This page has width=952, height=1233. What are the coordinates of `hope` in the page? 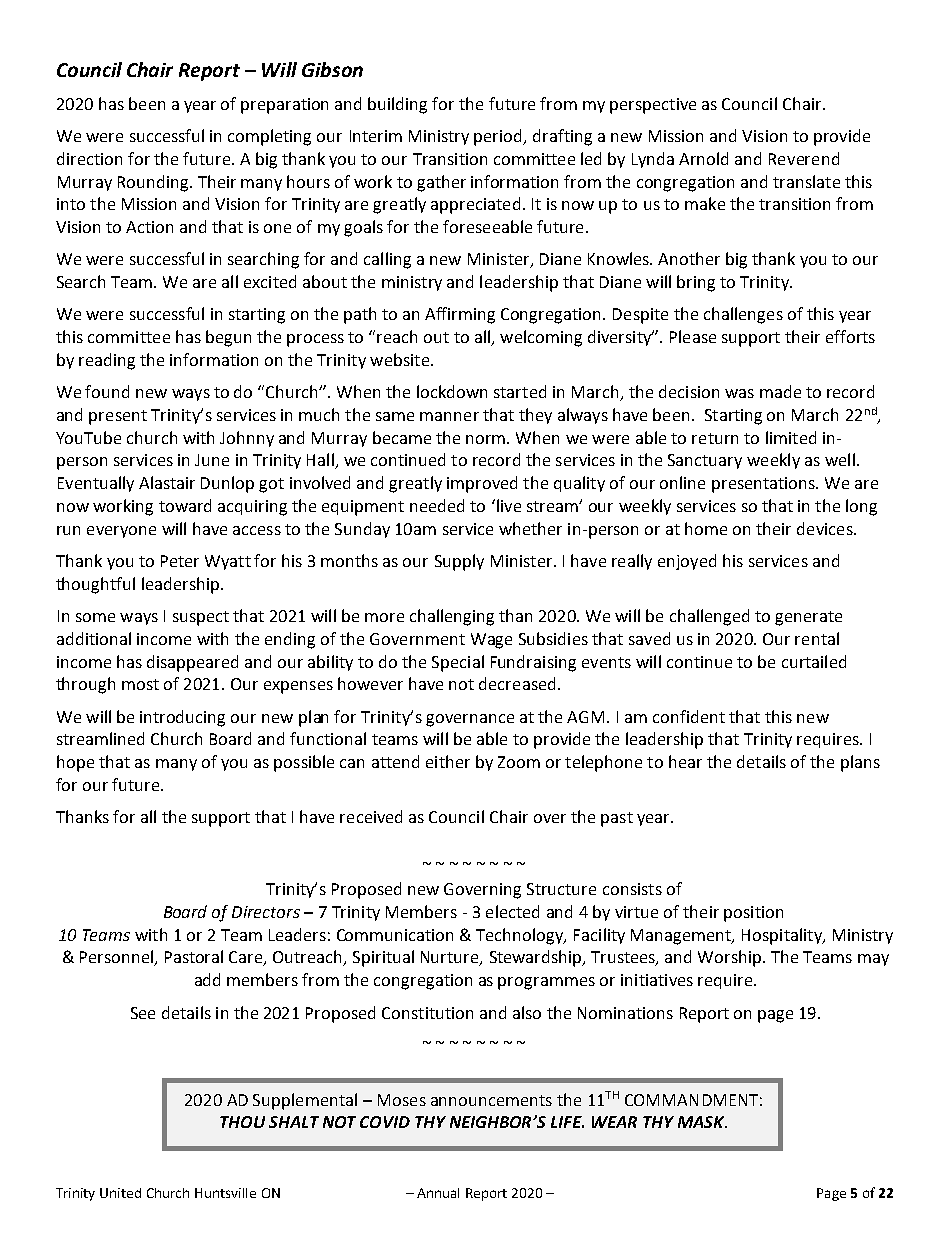 It's located at (75, 763).
